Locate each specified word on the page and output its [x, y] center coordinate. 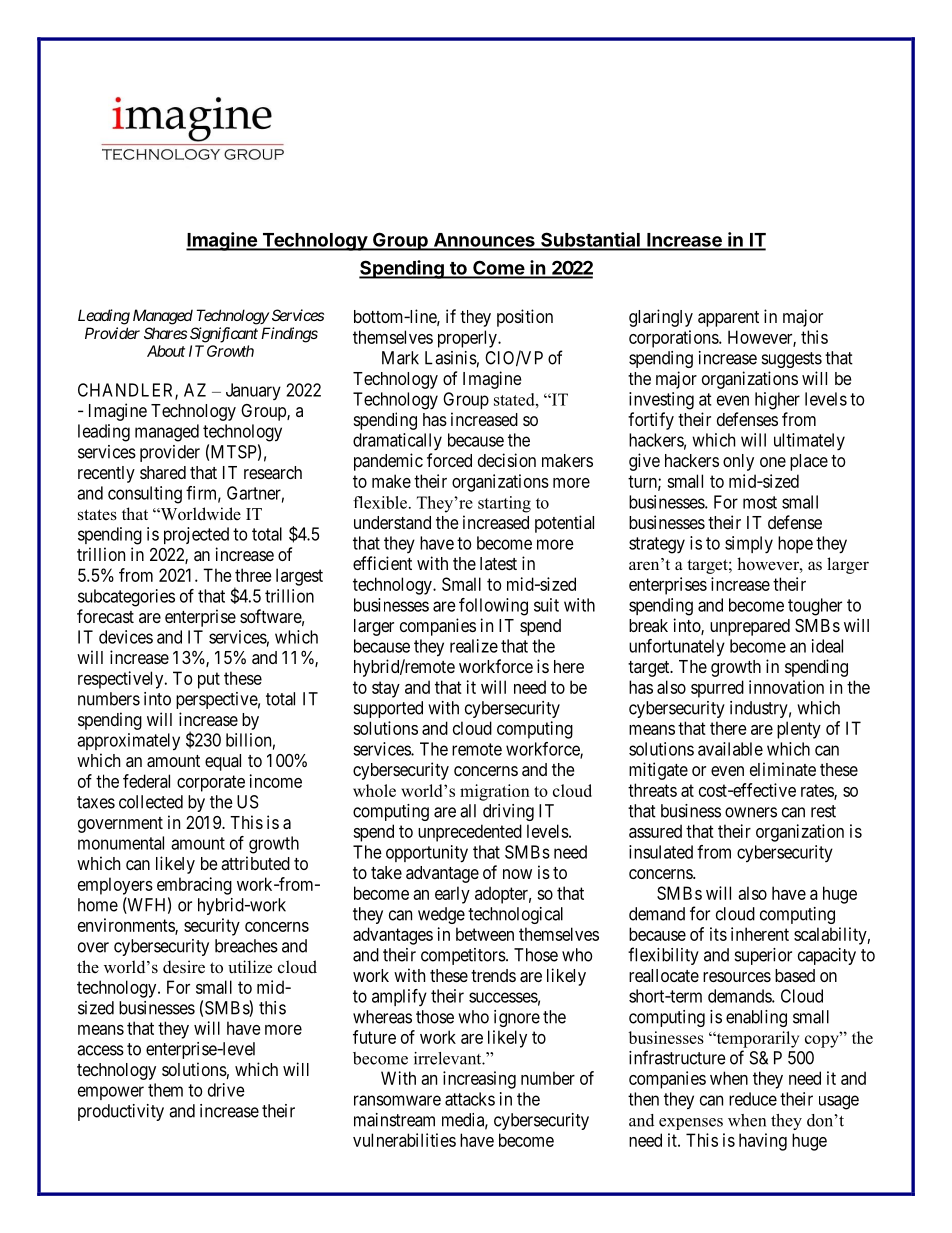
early [452, 895]
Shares [165, 333]
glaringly [661, 318]
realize [474, 646]
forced [449, 460]
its [718, 934]
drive [226, 1090]
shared [163, 472]
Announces [484, 241]
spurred [717, 689]
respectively [122, 680]
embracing [194, 886]
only [738, 462]
